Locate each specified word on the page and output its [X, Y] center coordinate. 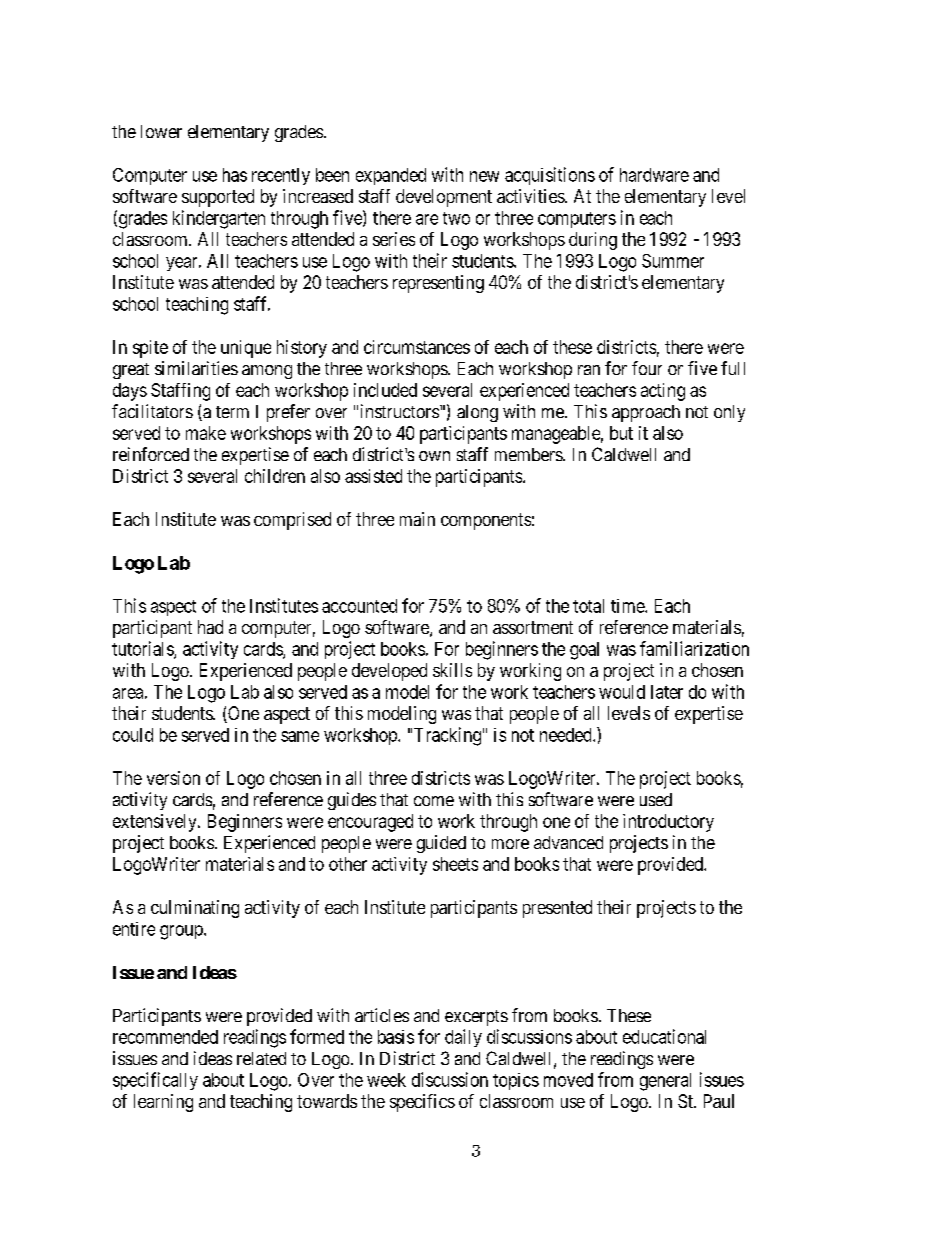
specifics [422, 1103]
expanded [391, 176]
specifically [155, 1081]
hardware [654, 175]
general [665, 1082]
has [235, 175]
